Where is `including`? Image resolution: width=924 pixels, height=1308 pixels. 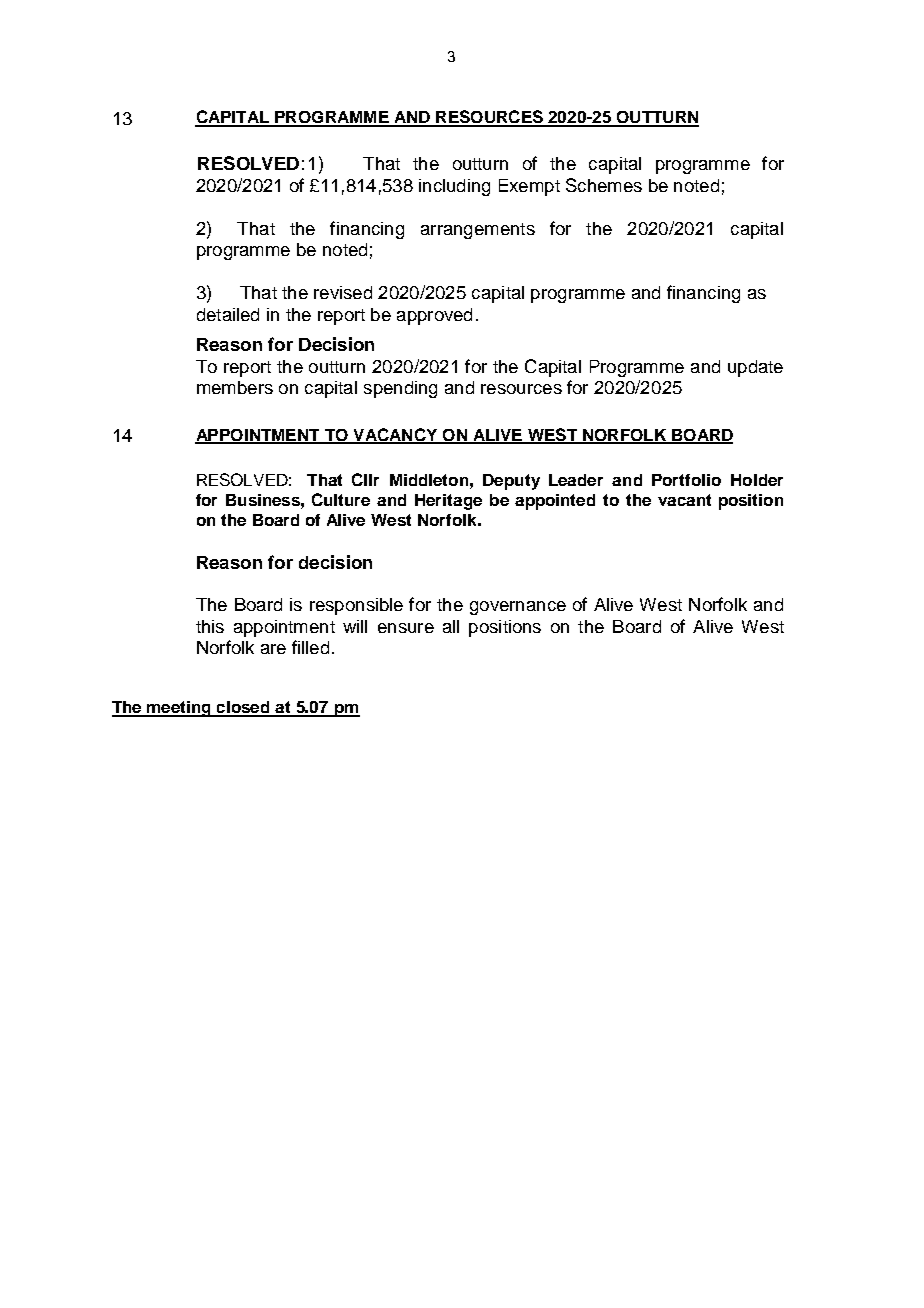 including is located at coordinates (454, 187).
